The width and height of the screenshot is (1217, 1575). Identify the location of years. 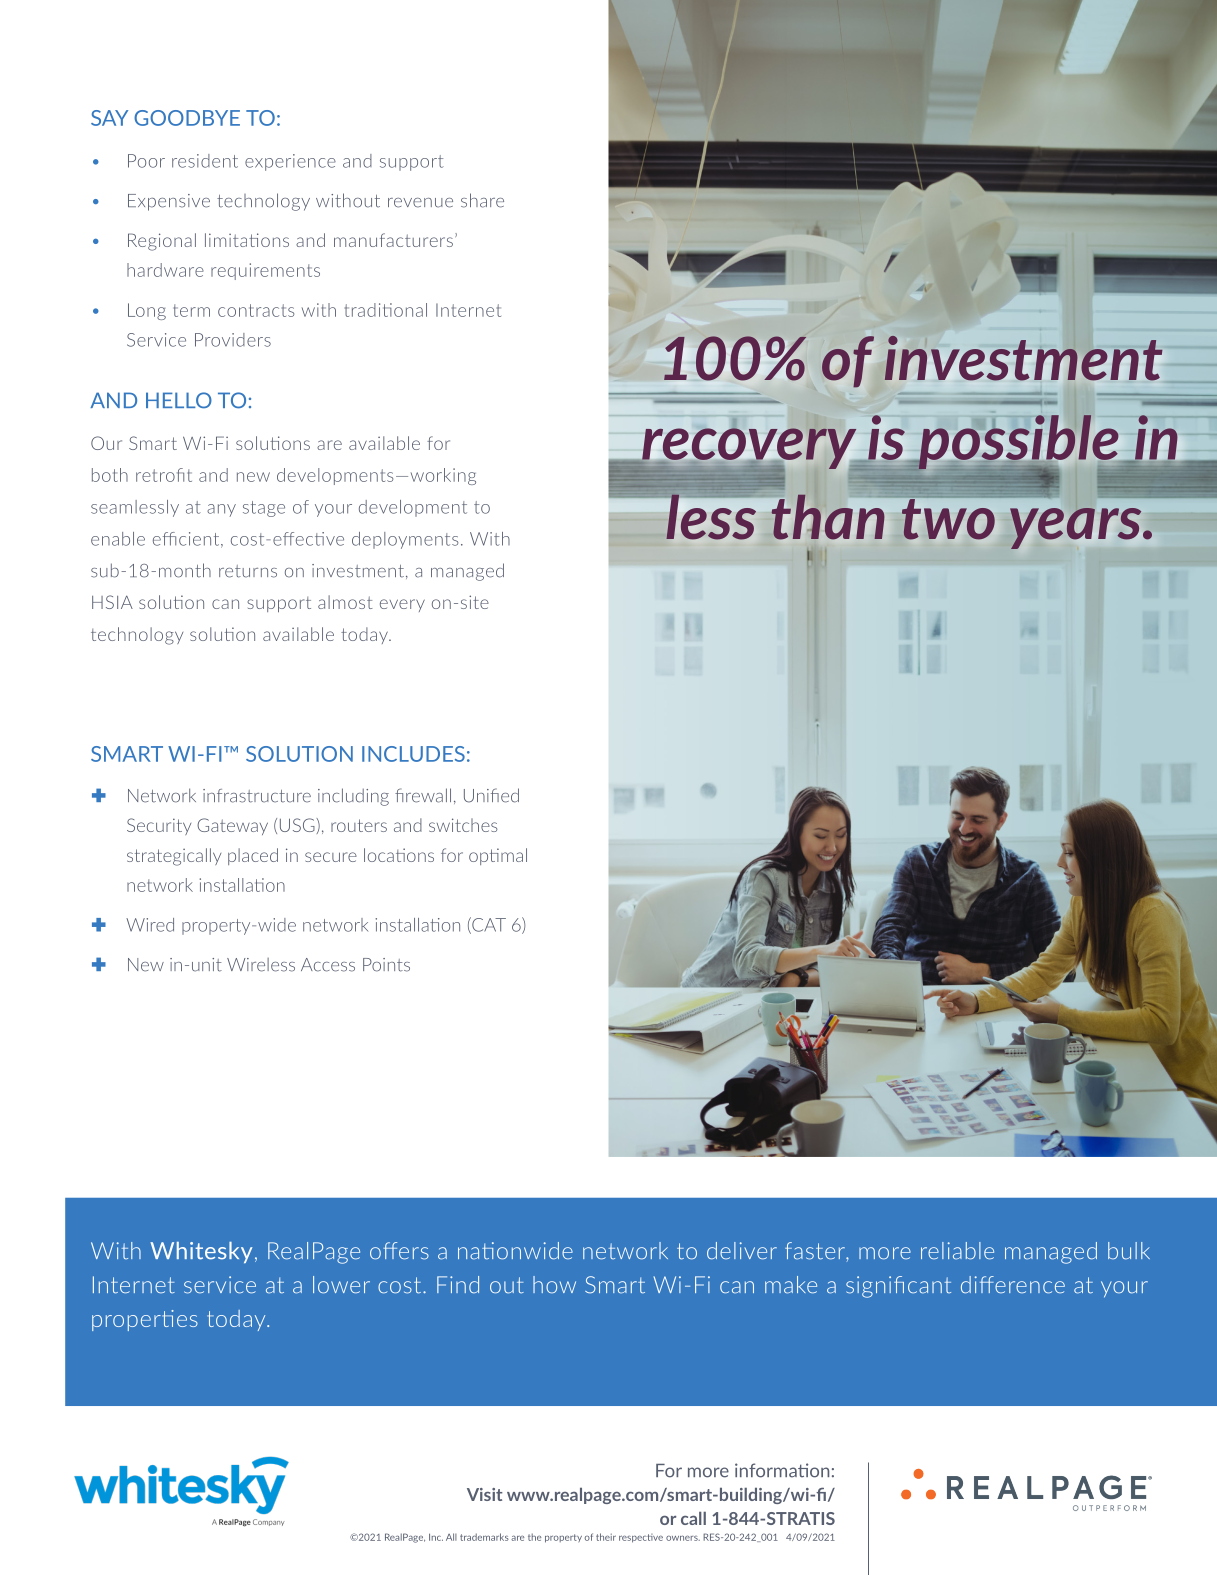
(1077, 528).
